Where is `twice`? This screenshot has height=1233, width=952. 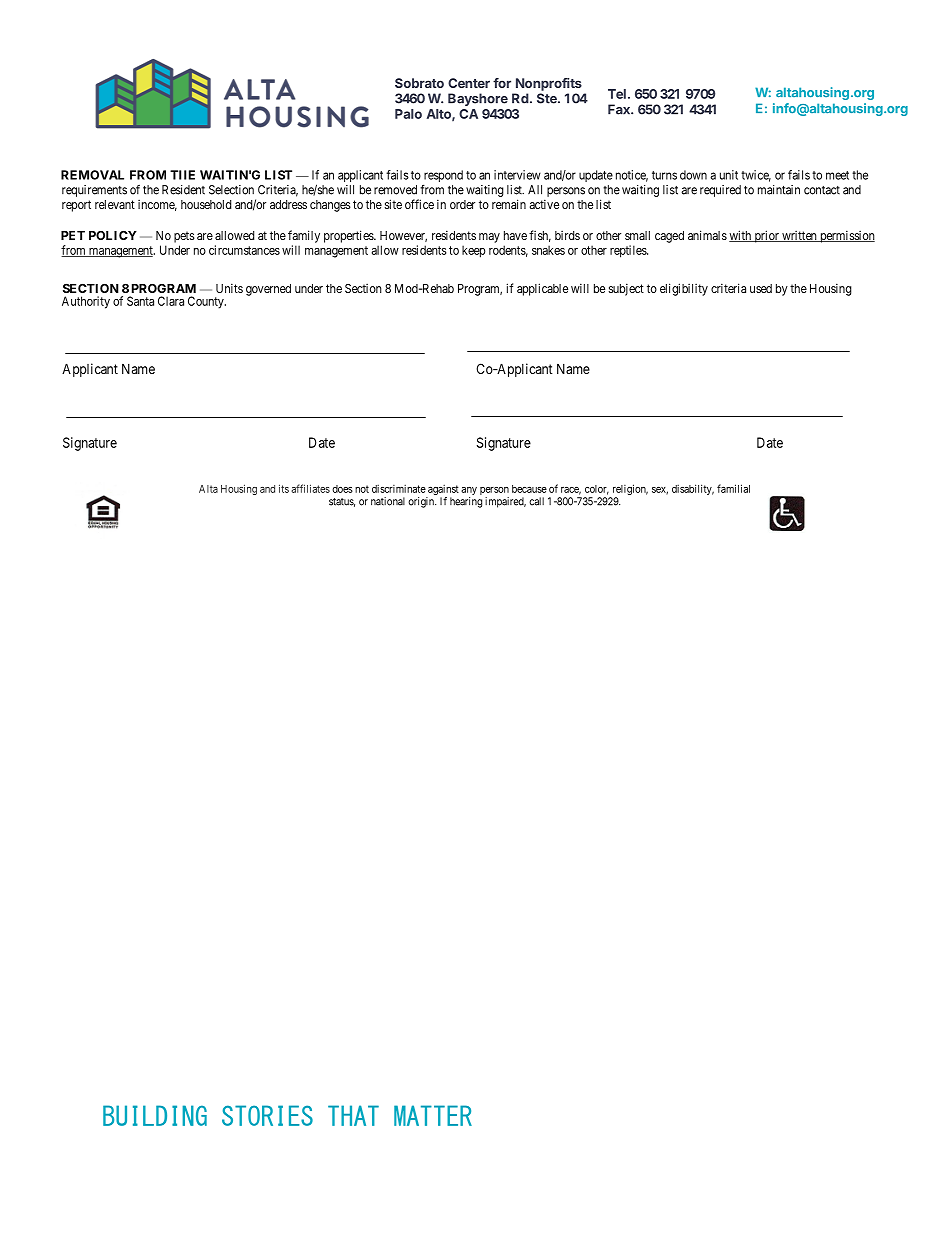 twice is located at coordinates (756, 176).
